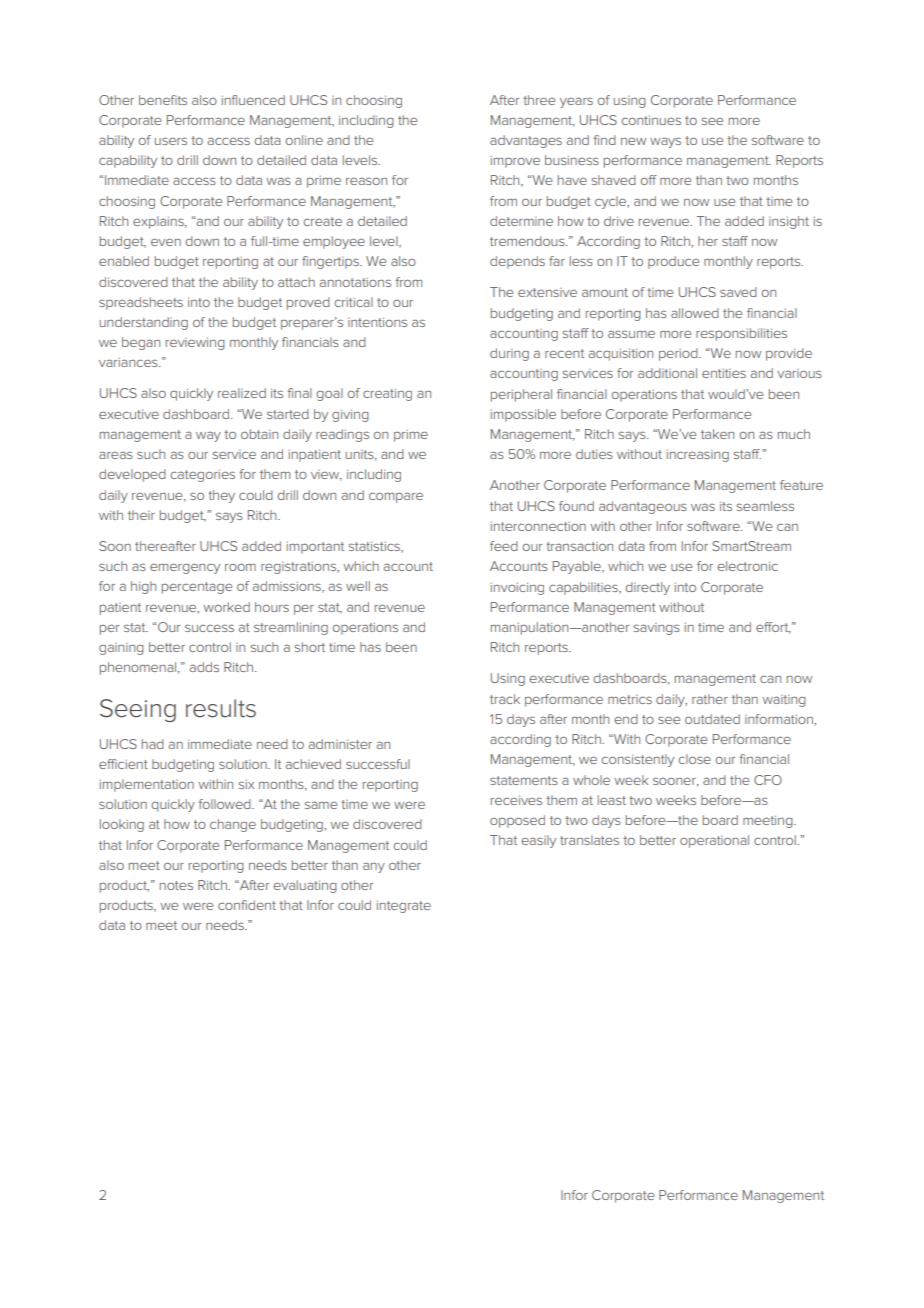  I want to click on rather, so click(710, 699).
